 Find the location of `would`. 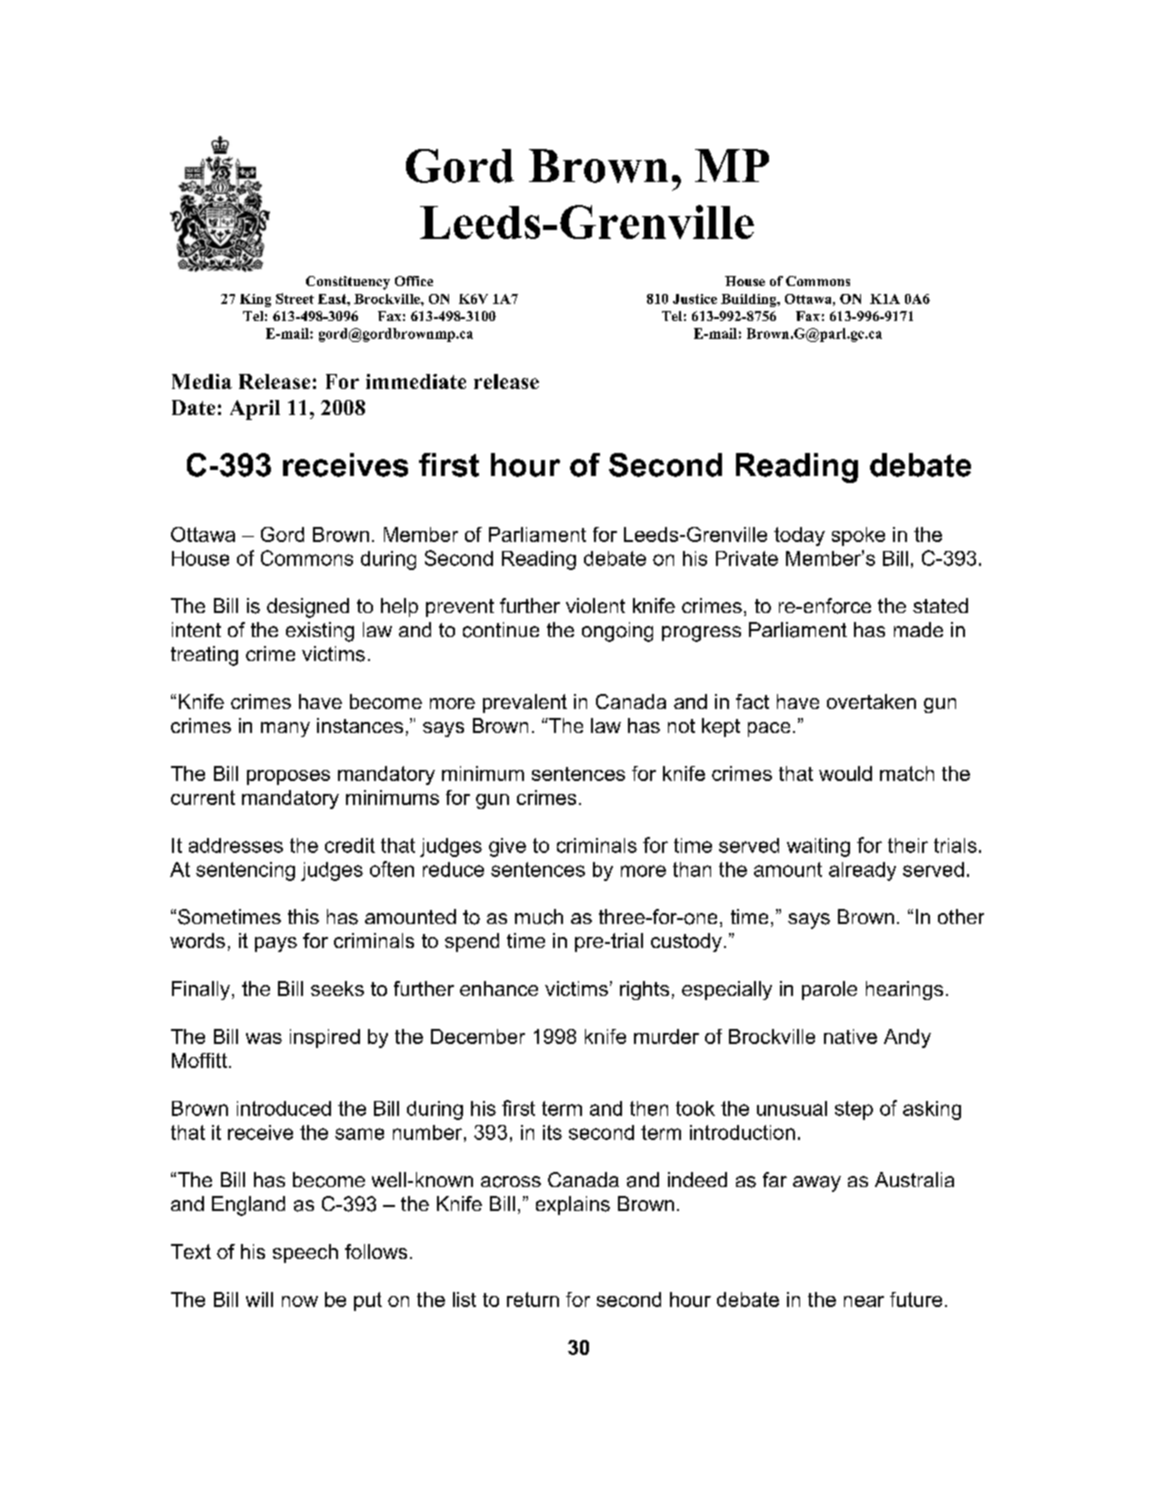

would is located at coordinates (845, 773).
